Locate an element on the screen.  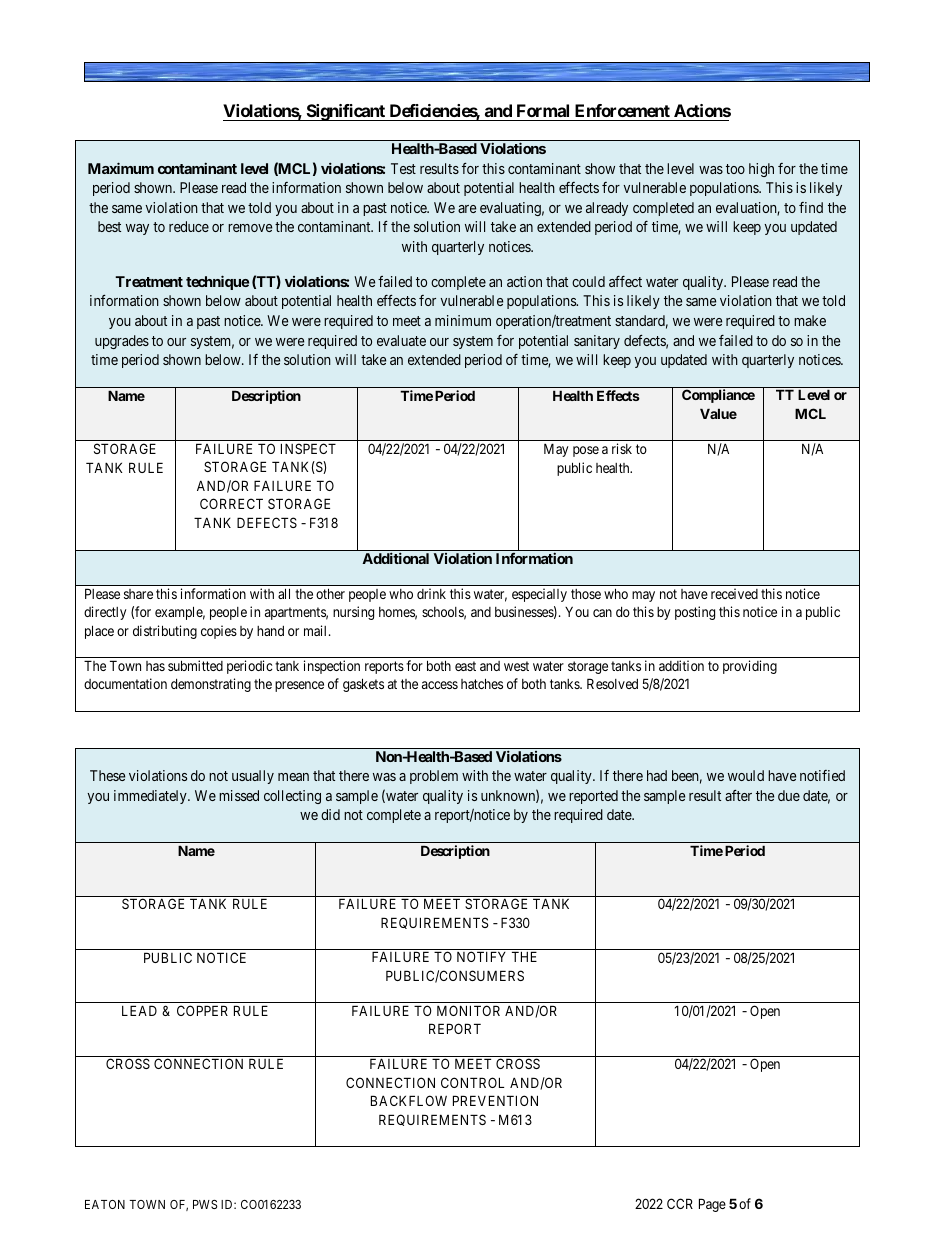
too is located at coordinates (735, 169).
